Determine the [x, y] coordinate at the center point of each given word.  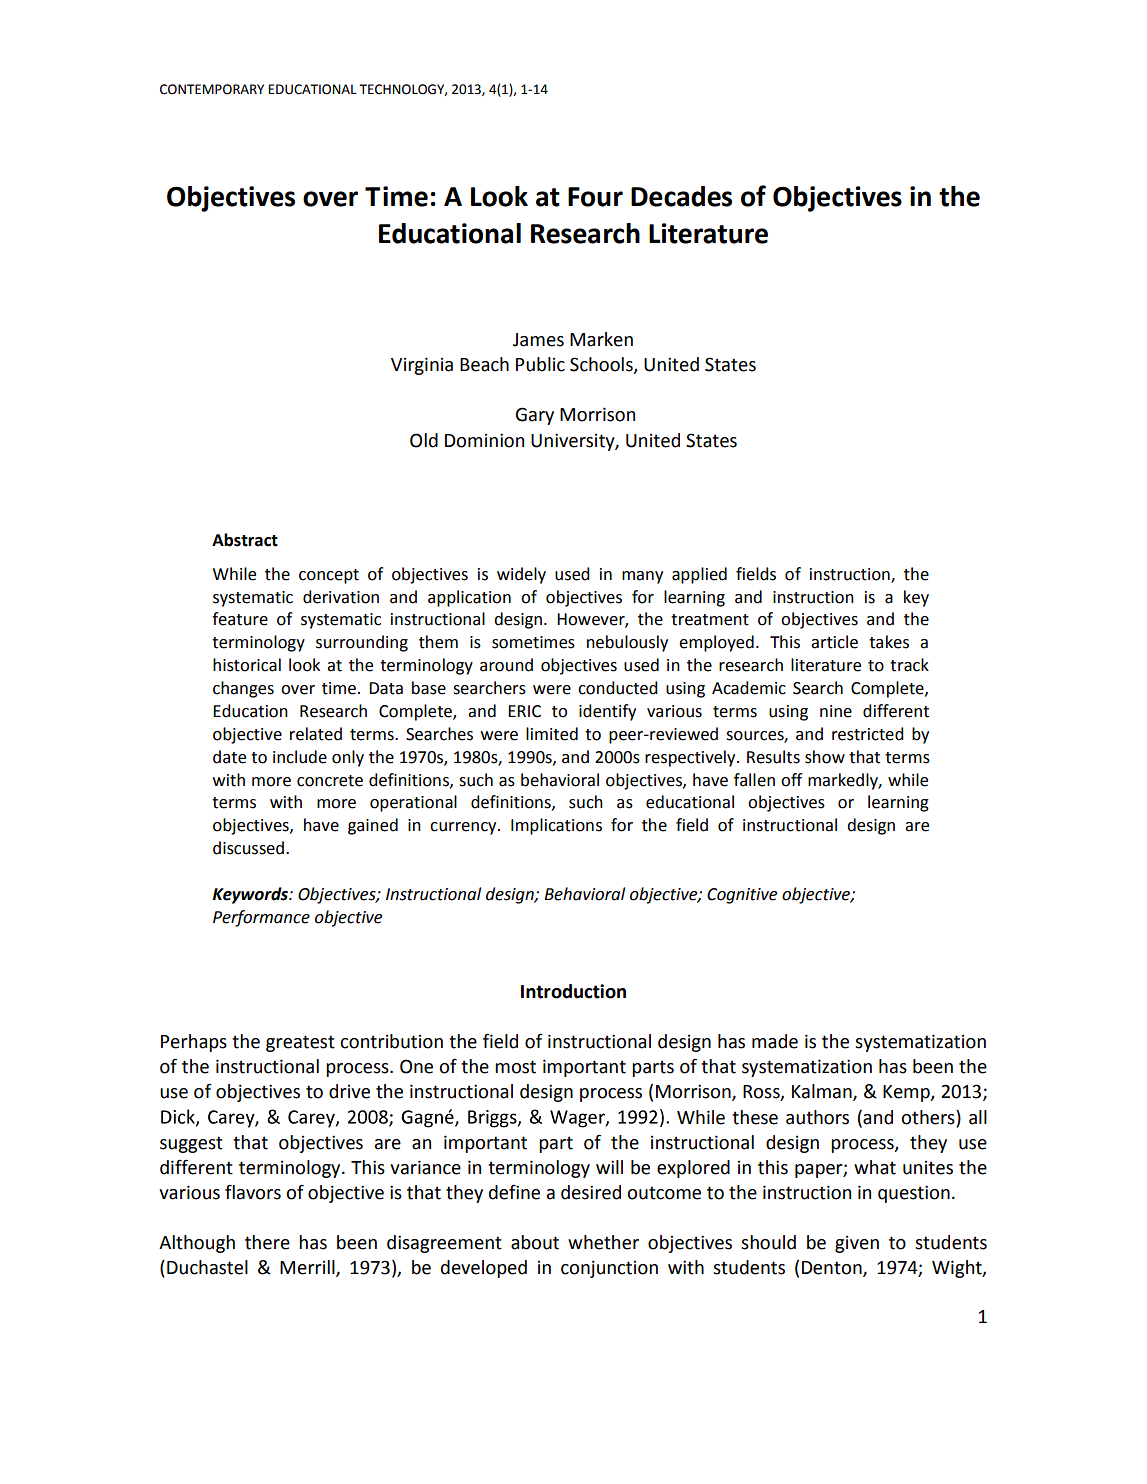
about [535, 1242]
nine [836, 711]
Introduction [573, 991]
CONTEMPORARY [212, 89]
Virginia [422, 366]
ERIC [524, 711]
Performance [261, 918]
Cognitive [742, 896]
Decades [681, 196]
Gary [535, 416]
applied [699, 575]
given [857, 1244]
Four [595, 197]
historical [247, 665]
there [267, 1242]
